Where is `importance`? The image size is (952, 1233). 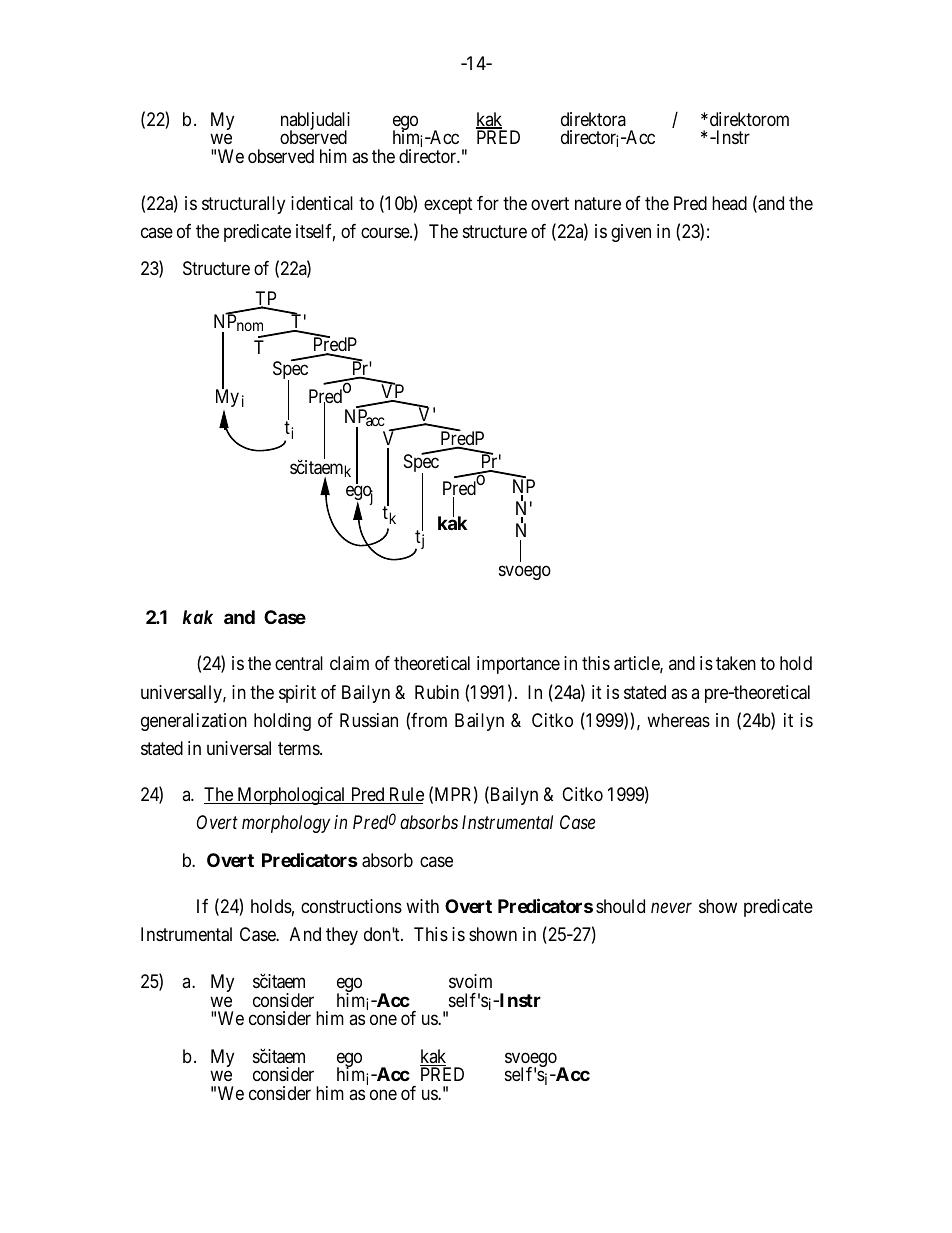 importance is located at coordinates (518, 665).
